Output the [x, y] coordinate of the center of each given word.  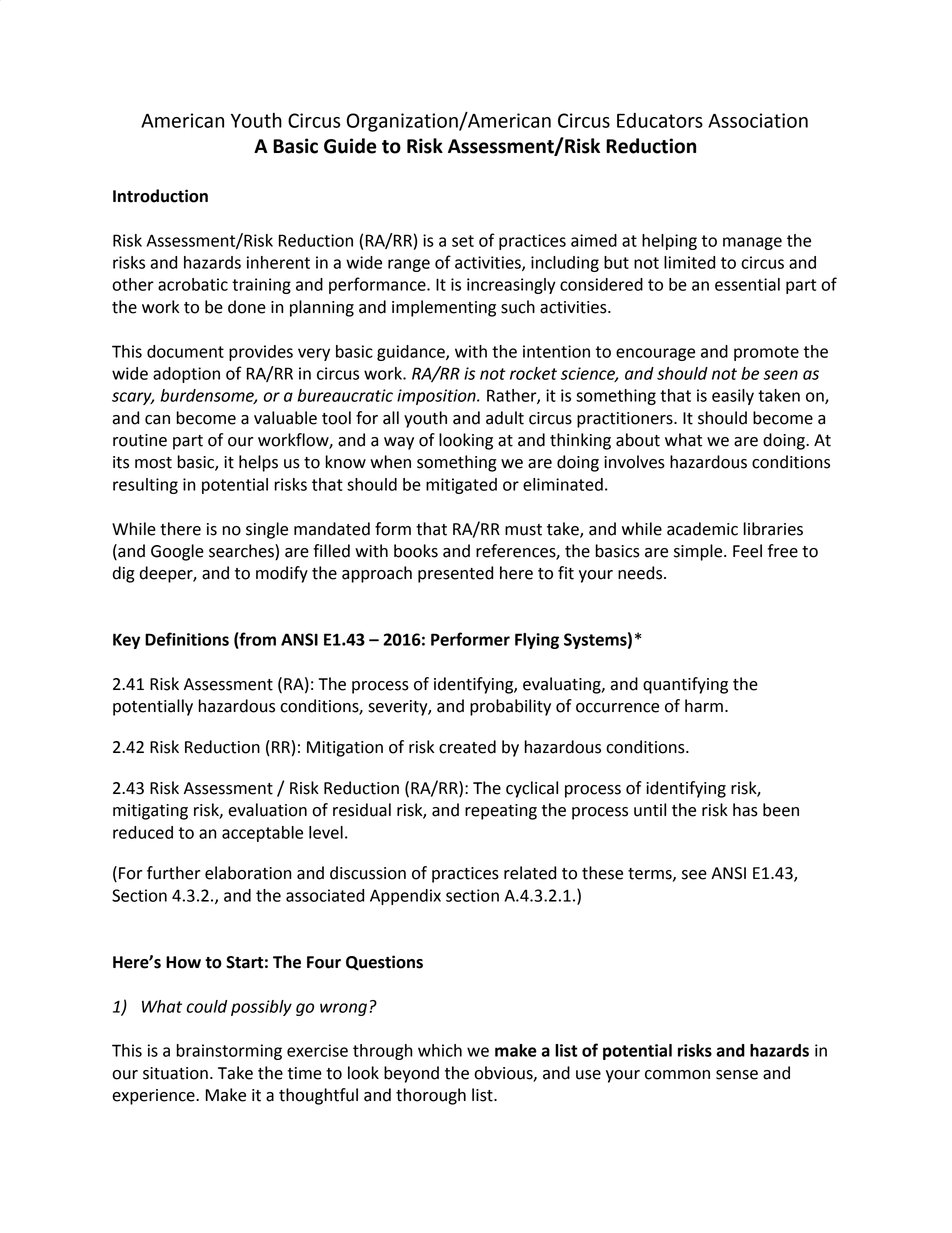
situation [175, 1073]
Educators [660, 120]
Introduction [160, 196]
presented [455, 574]
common [677, 1075]
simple [699, 552]
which [440, 1050]
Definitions [187, 639]
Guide [350, 146]
